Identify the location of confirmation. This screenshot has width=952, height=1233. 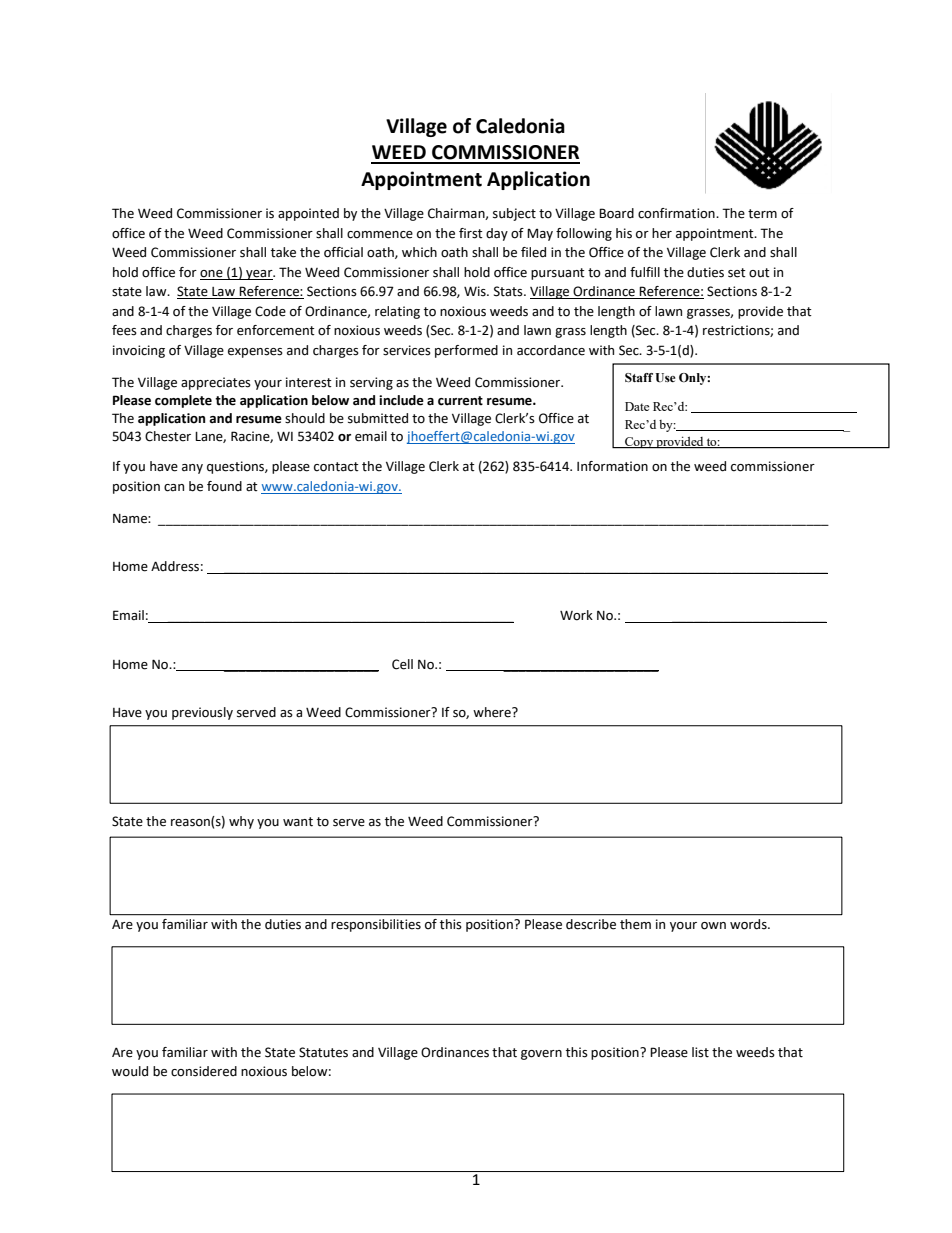
(677, 213).
